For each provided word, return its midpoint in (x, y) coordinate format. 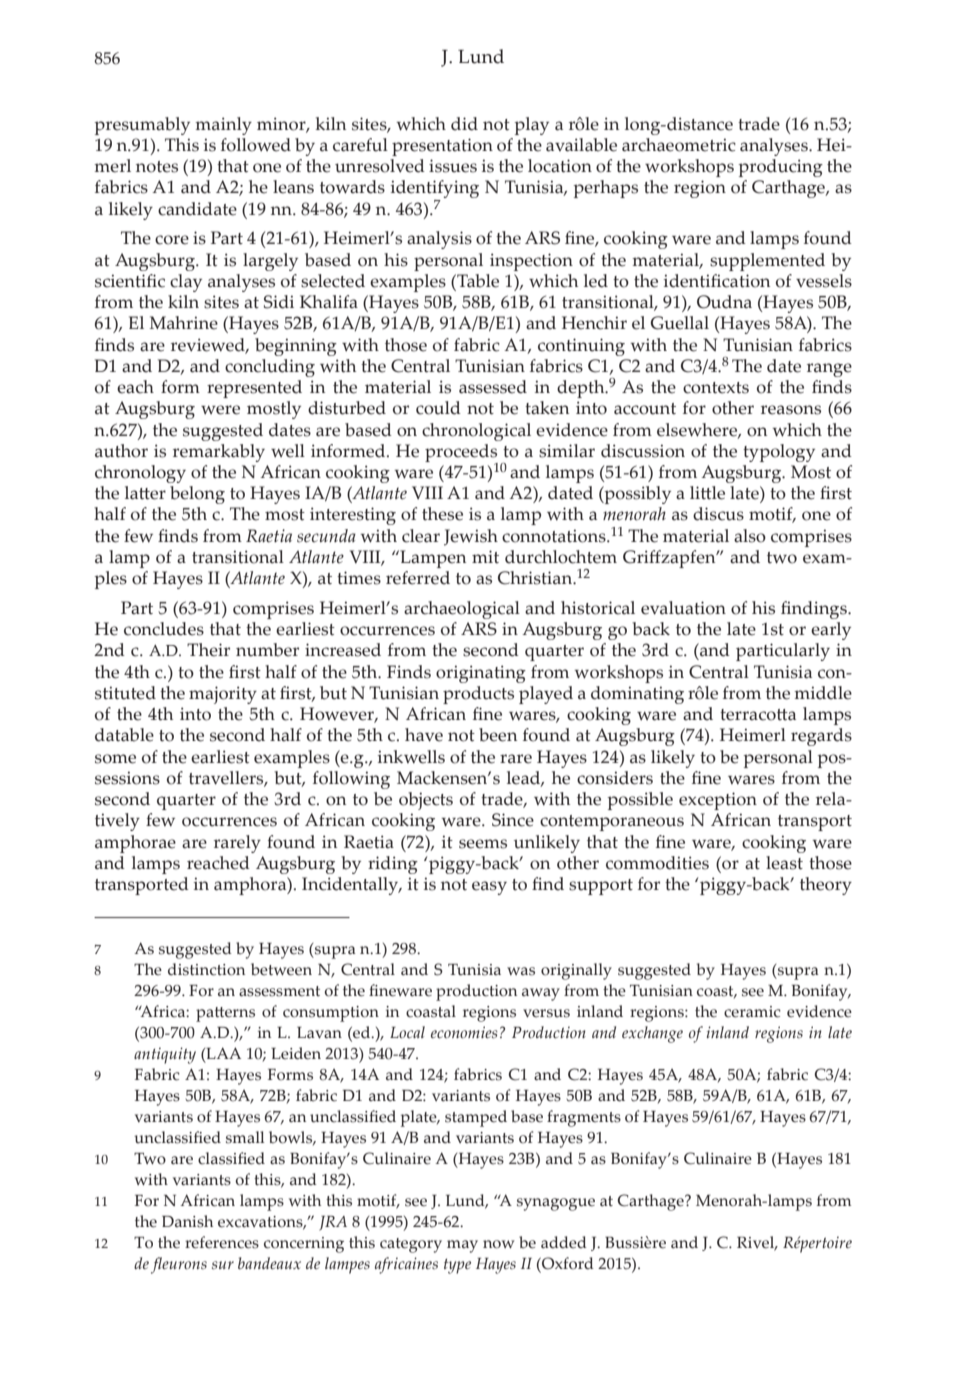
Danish (187, 1221)
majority (223, 695)
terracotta (758, 715)
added (564, 1242)
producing (780, 168)
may (462, 1246)
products (478, 695)
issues (453, 166)
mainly (223, 126)
